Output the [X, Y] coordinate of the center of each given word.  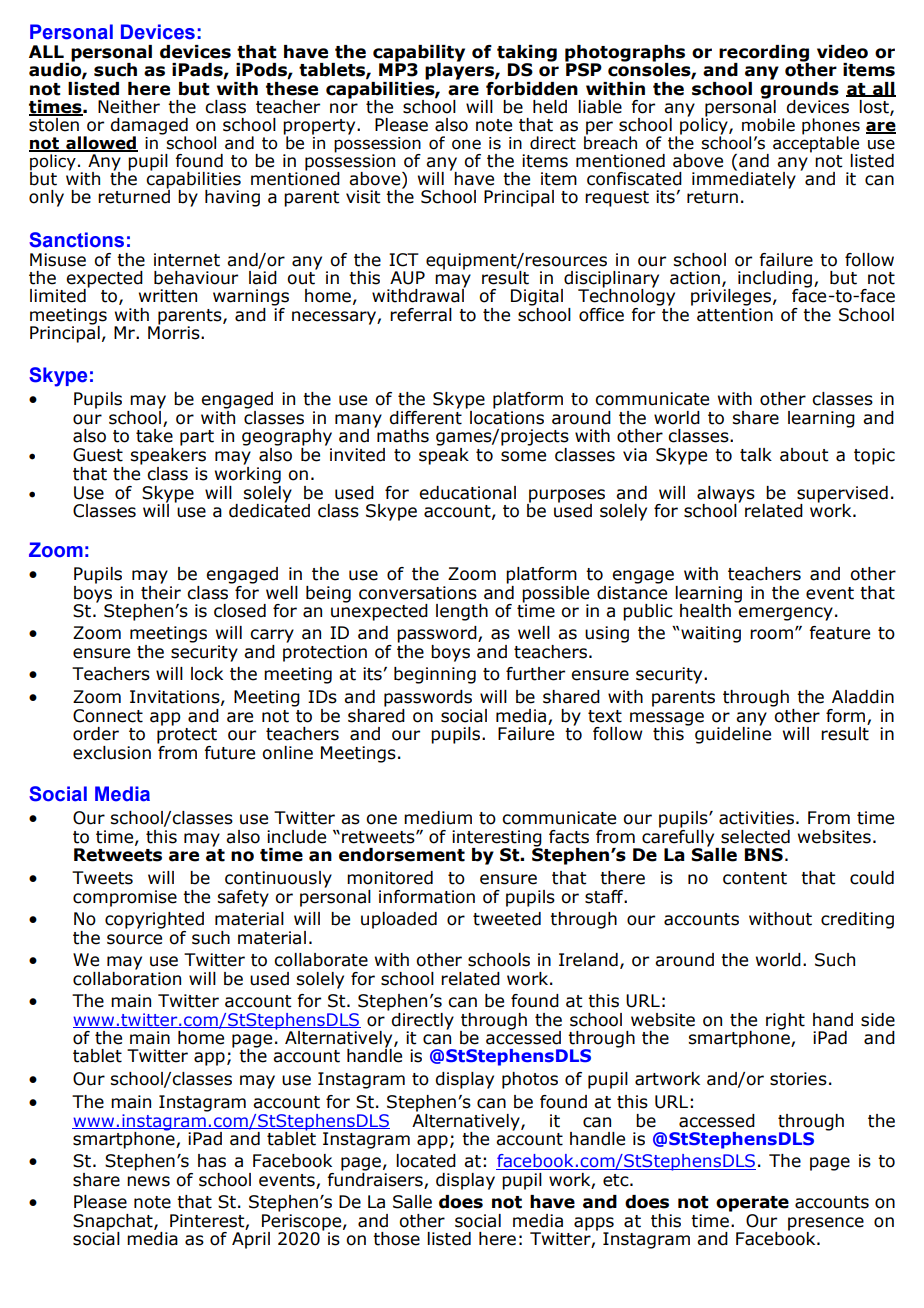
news [148, 1181]
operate [752, 1204]
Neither [129, 107]
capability [419, 54]
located [426, 1161]
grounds [799, 90]
